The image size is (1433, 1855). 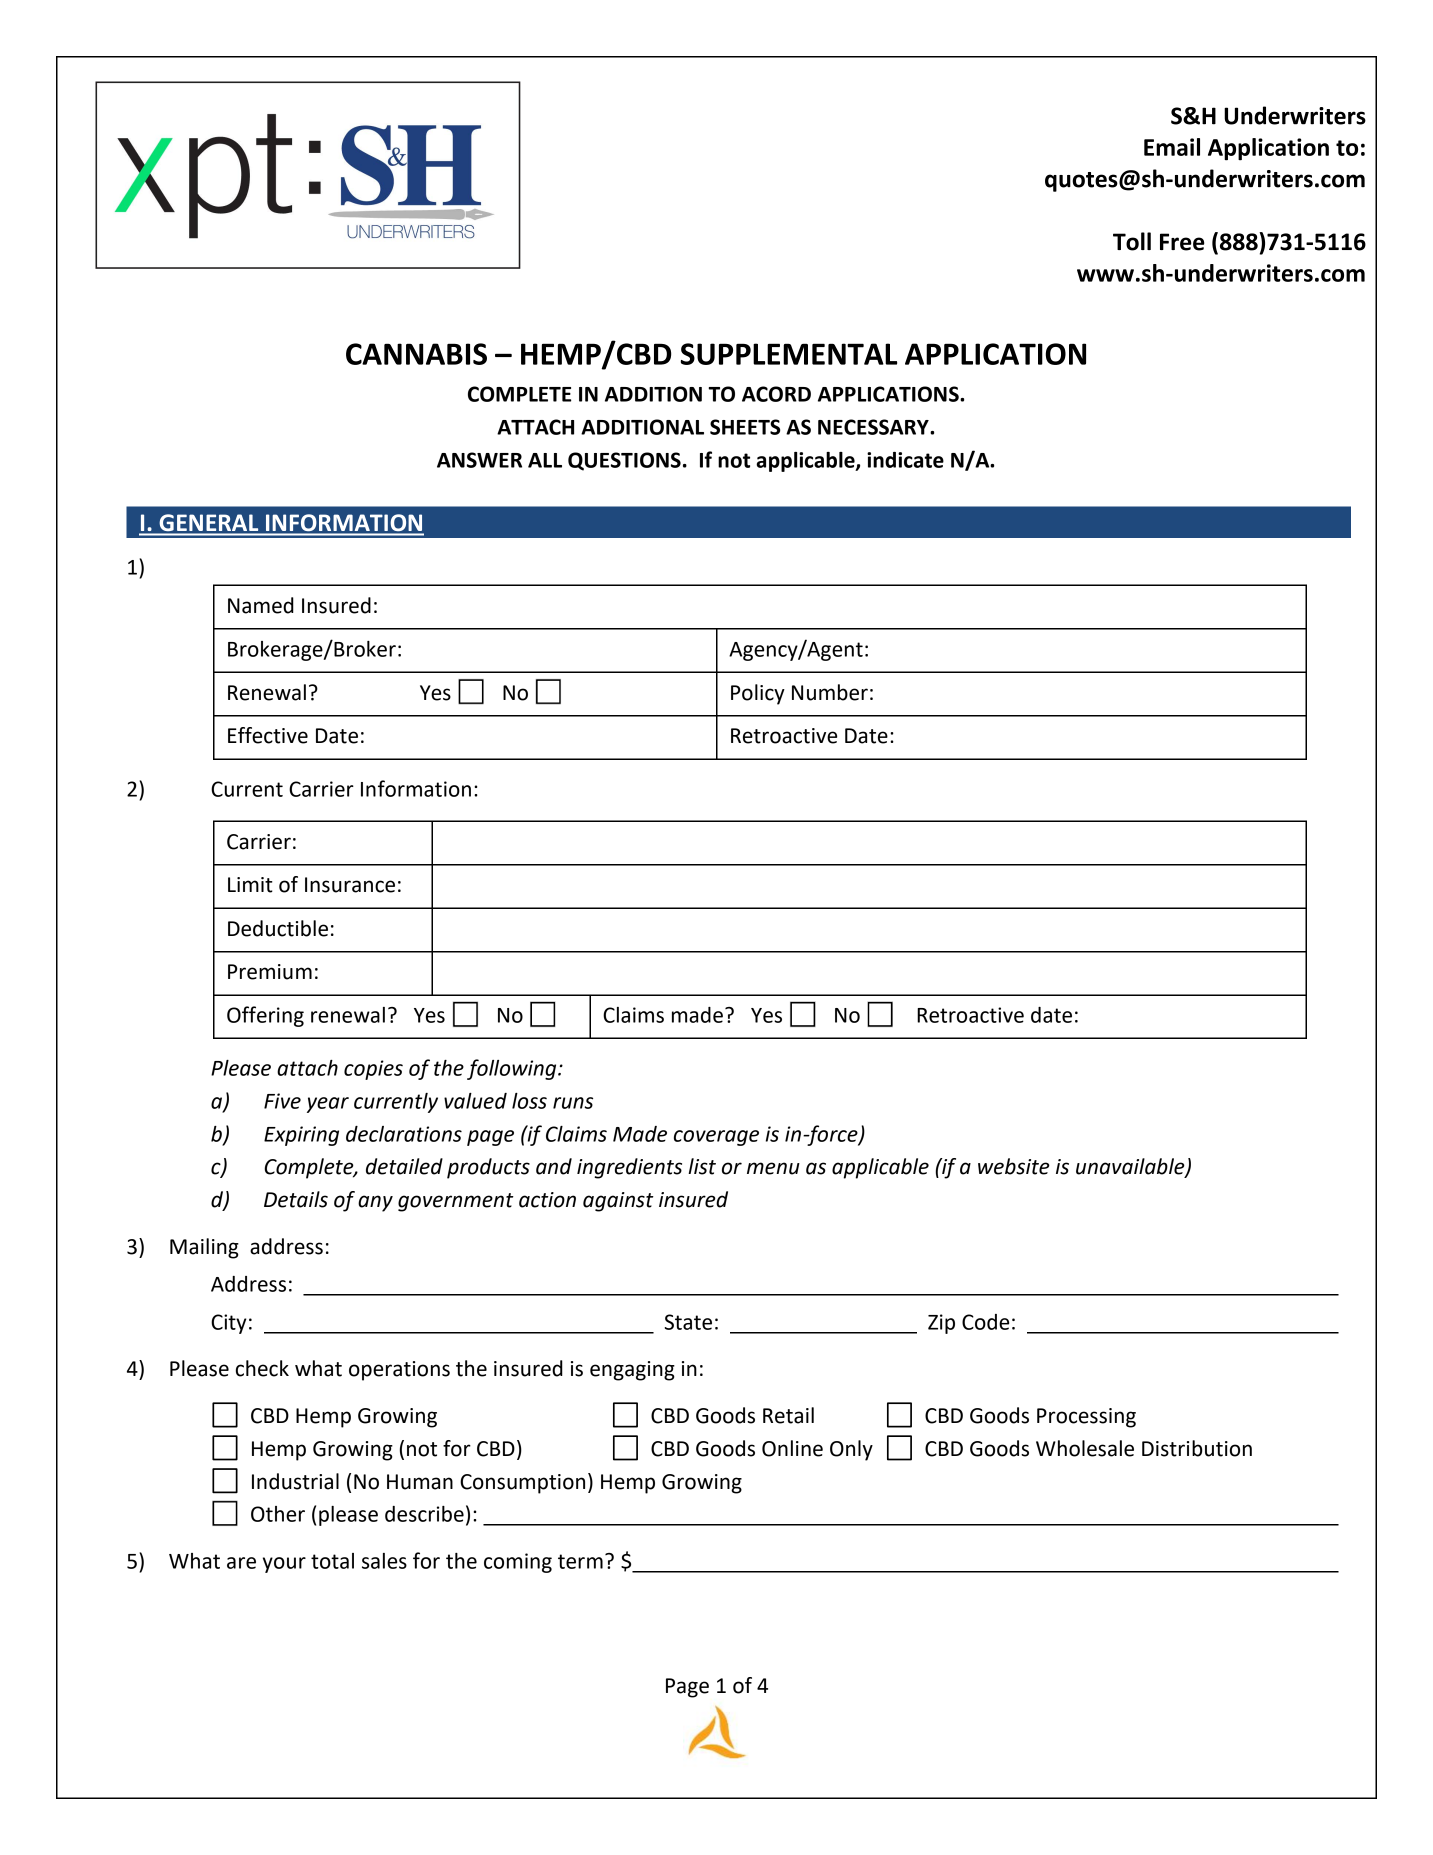 What do you see at coordinates (580, 1561) in the screenshot?
I see `term` at bounding box center [580, 1561].
